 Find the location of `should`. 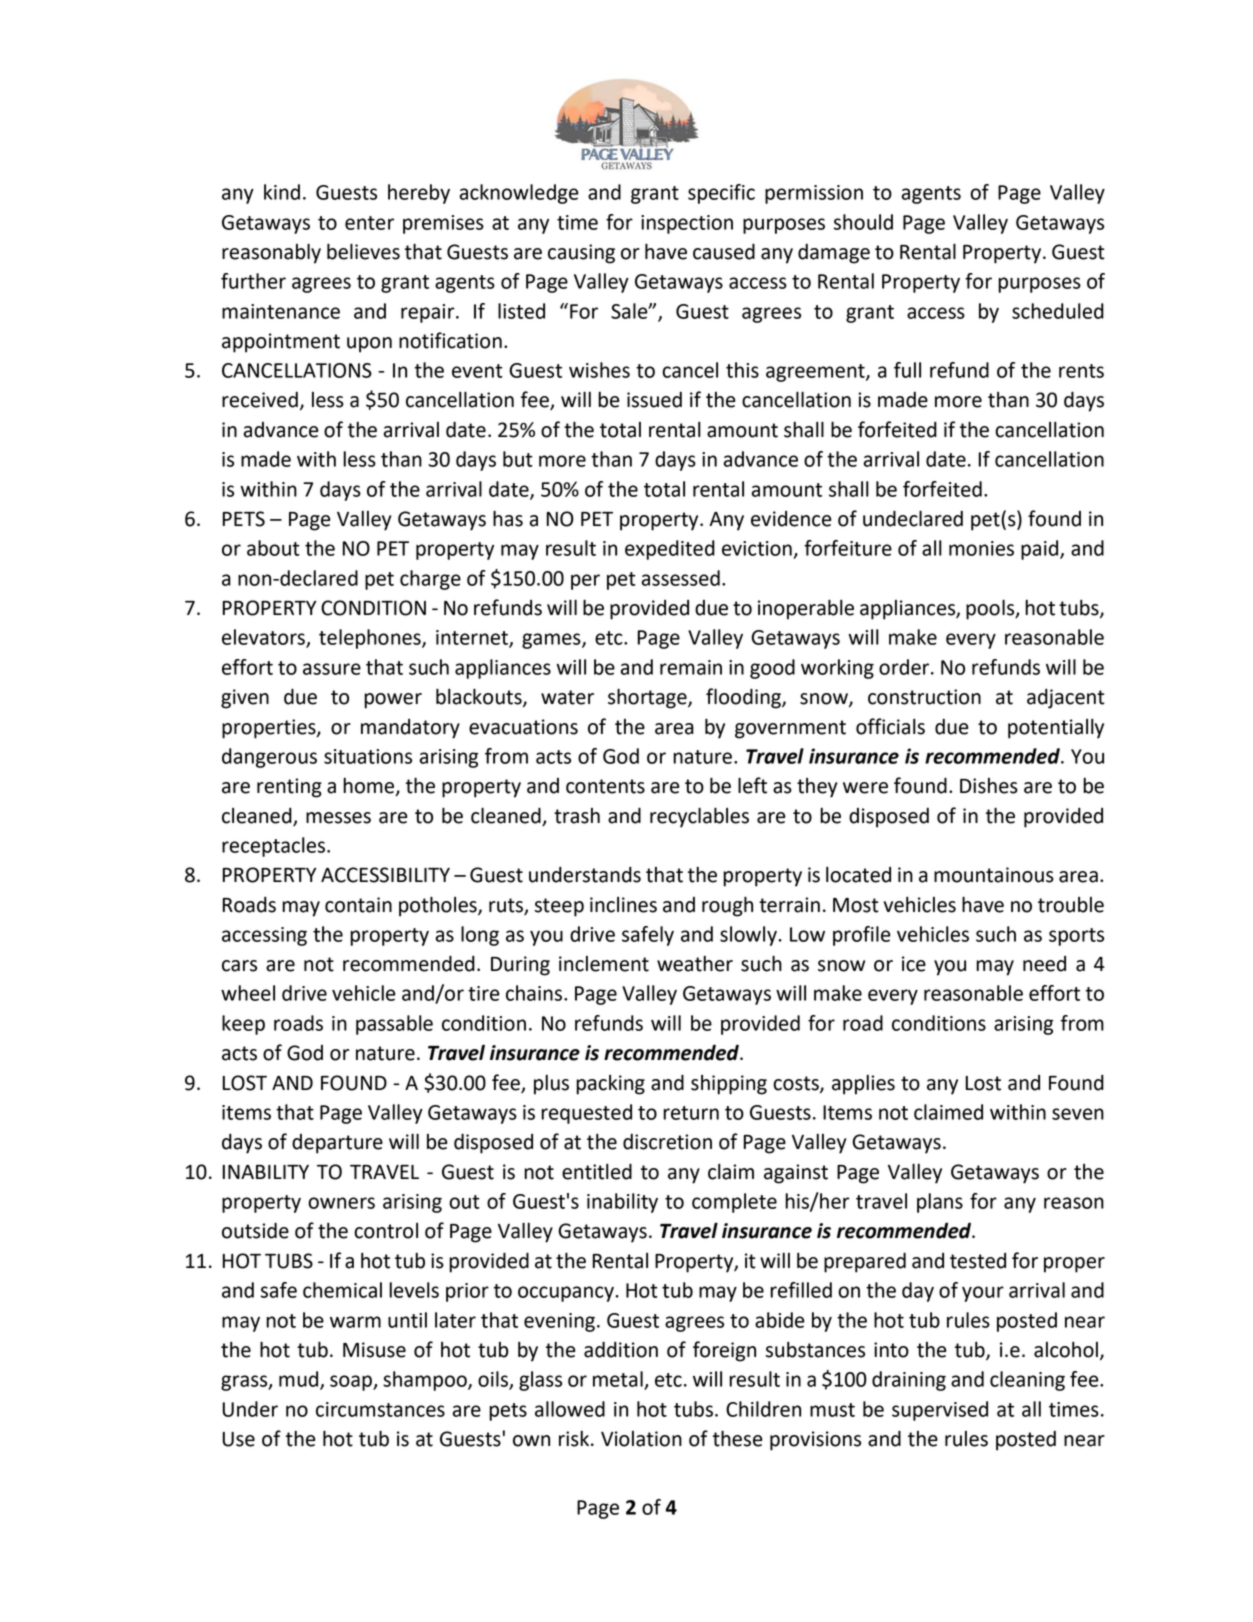

should is located at coordinates (863, 222).
